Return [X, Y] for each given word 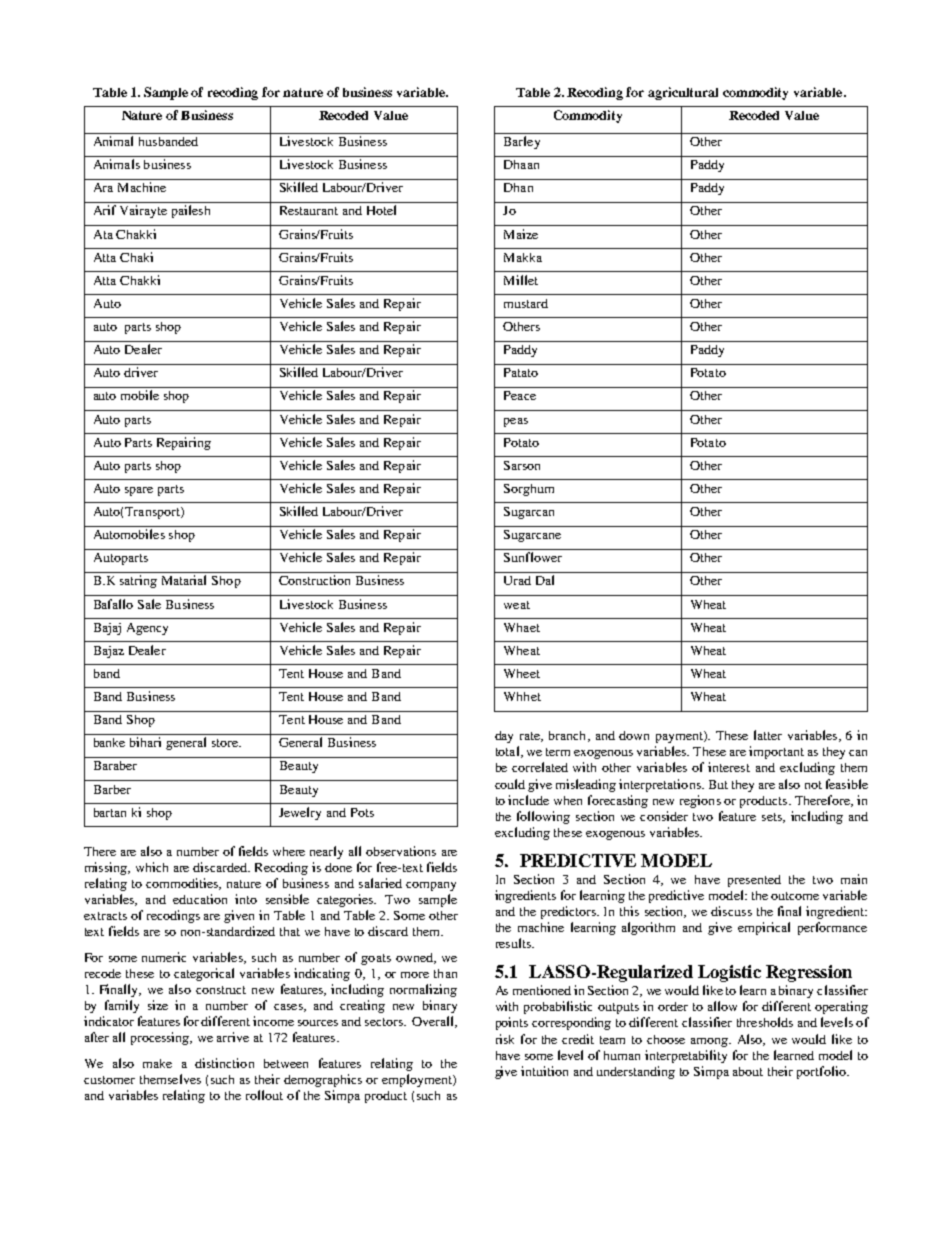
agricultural [683, 93]
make [157, 1063]
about [748, 1071]
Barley [522, 142]
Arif [105, 210]
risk [505, 1039]
